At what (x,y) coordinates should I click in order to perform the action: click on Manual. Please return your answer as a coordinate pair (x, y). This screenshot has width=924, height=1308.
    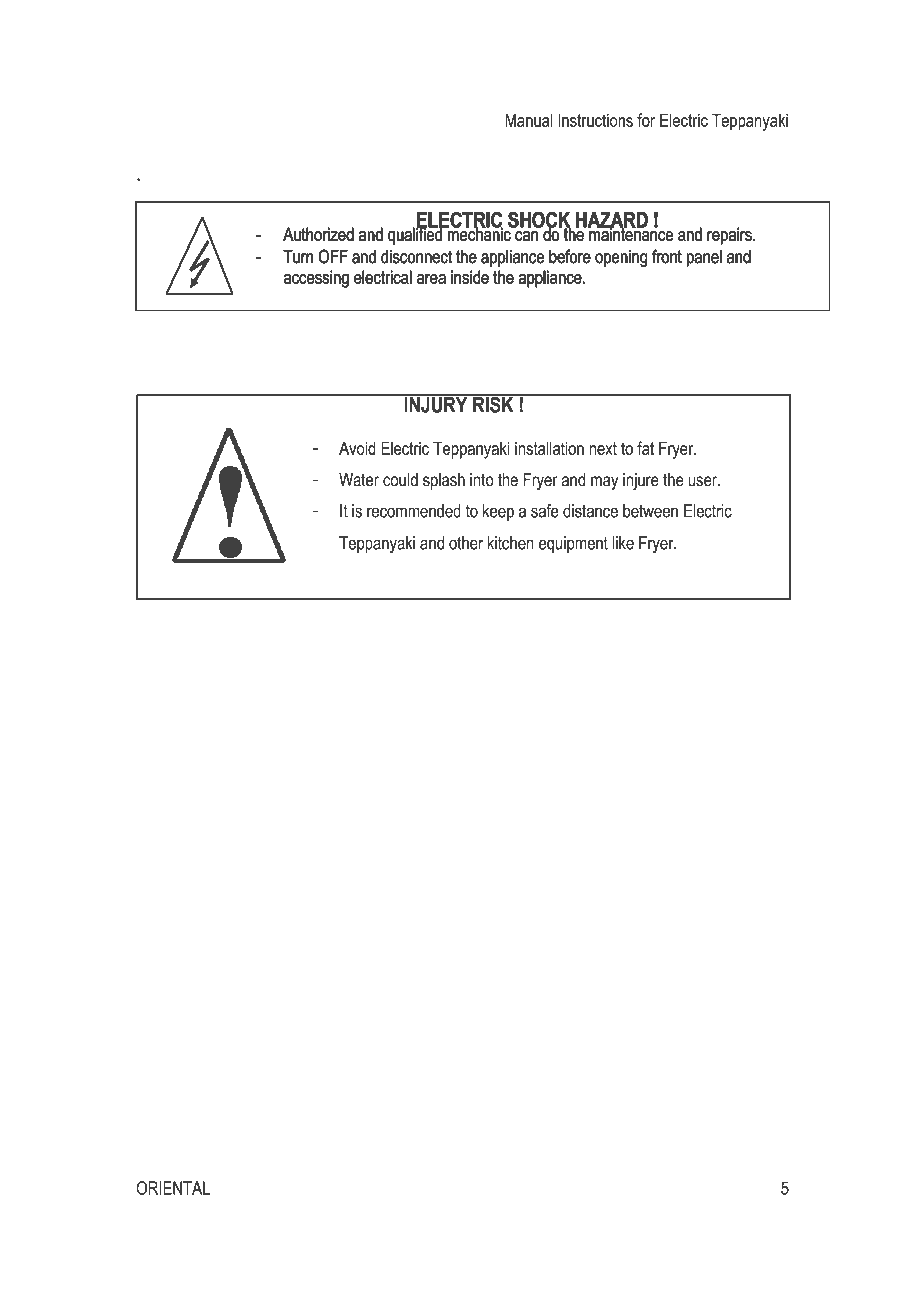
    Looking at the image, I should click on (529, 120).
